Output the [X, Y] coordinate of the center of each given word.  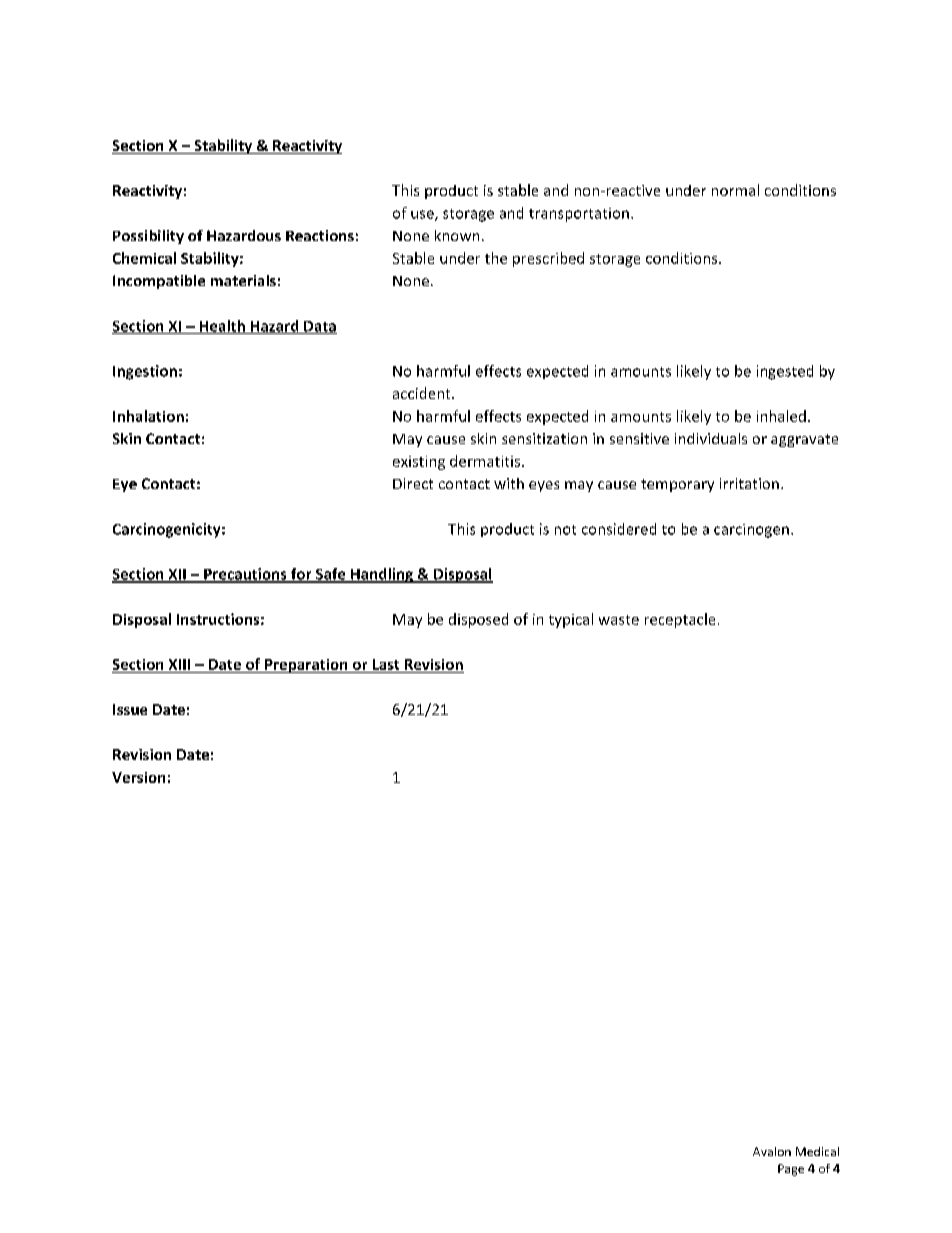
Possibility [148, 237]
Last [386, 664]
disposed [478, 620]
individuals [711, 438]
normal [735, 190]
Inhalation [148, 416]
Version [138, 777]
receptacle [680, 620]
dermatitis [485, 461]
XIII [179, 664]
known [457, 235]
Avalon [772, 1151]
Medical [817, 1151]
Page [791, 1170]
